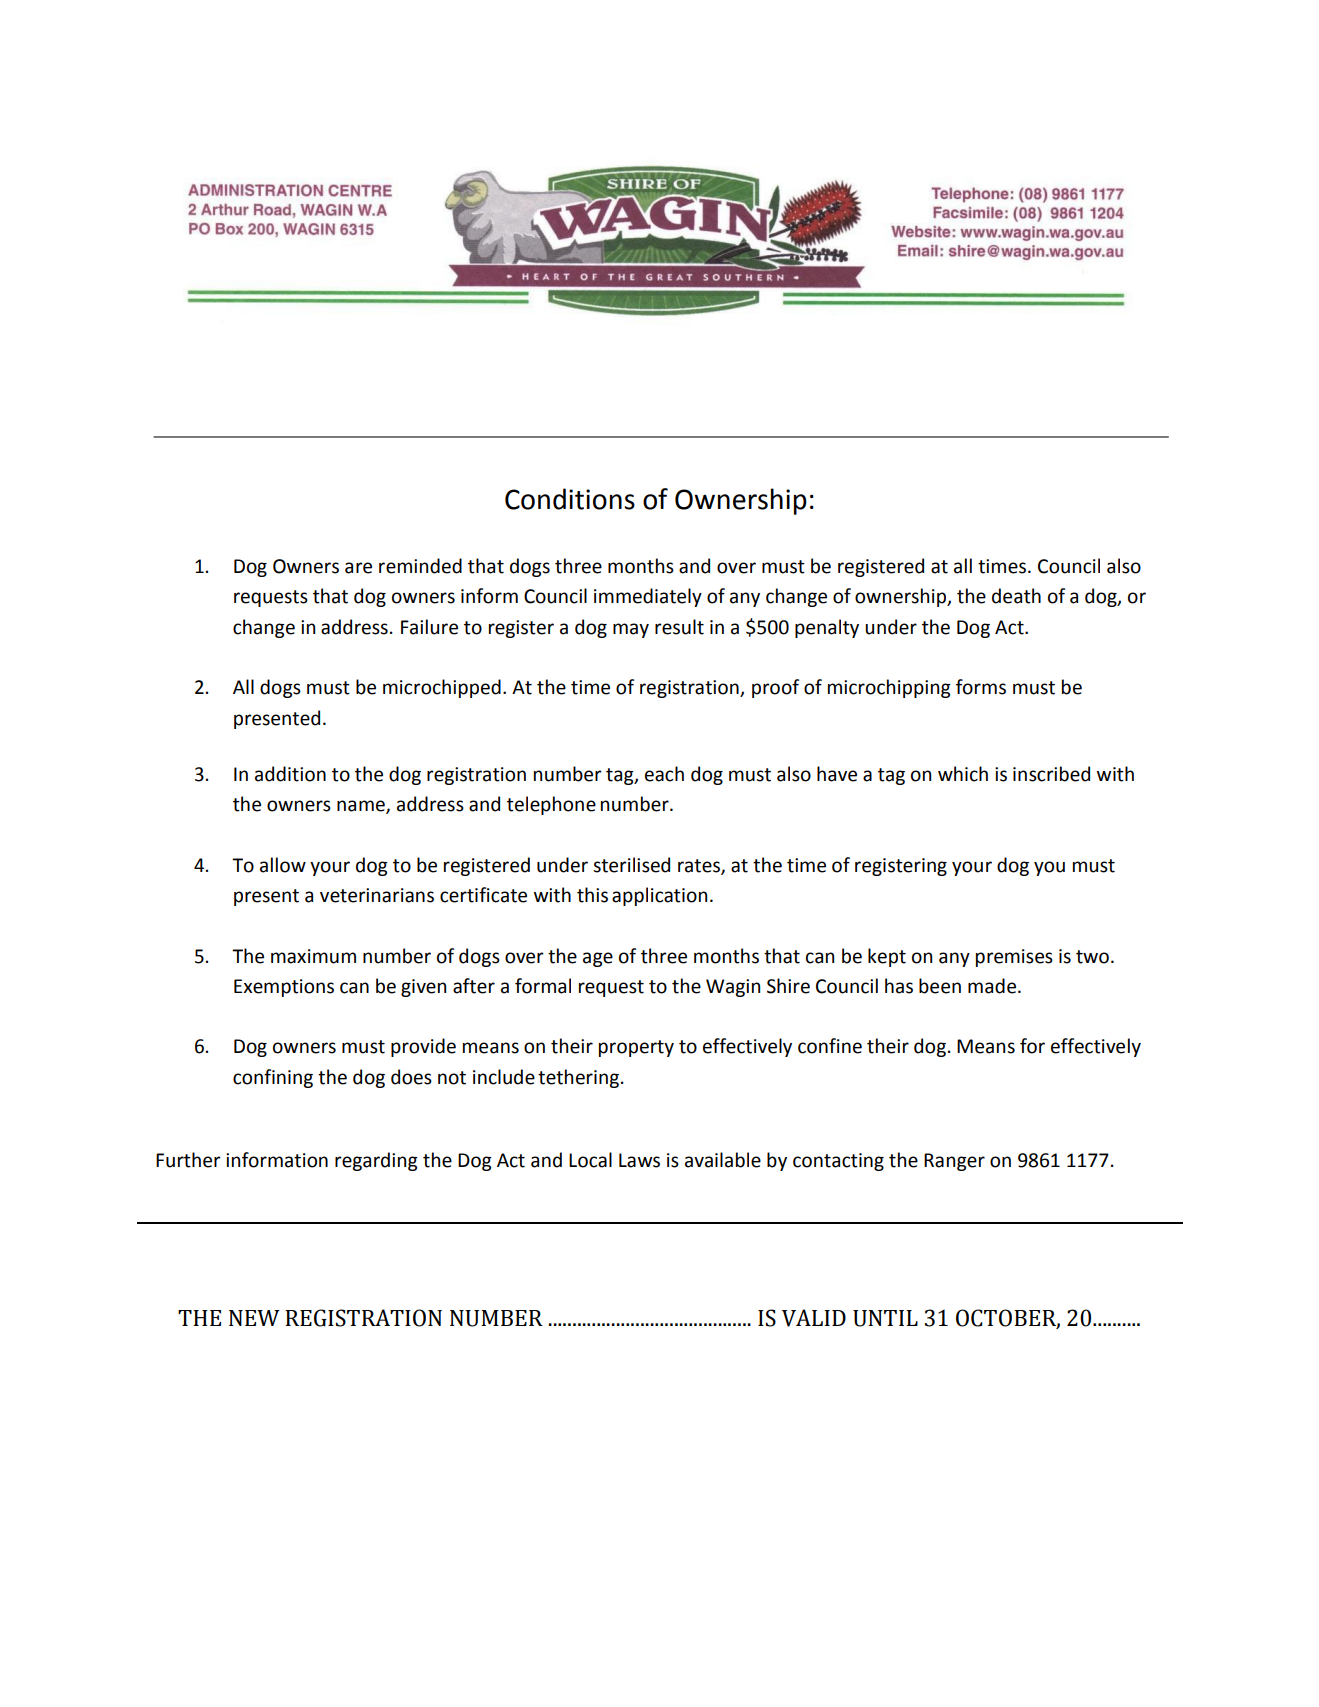 The image size is (1319, 1707). What do you see at coordinates (570, 499) in the screenshot?
I see `Conditions` at bounding box center [570, 499].
